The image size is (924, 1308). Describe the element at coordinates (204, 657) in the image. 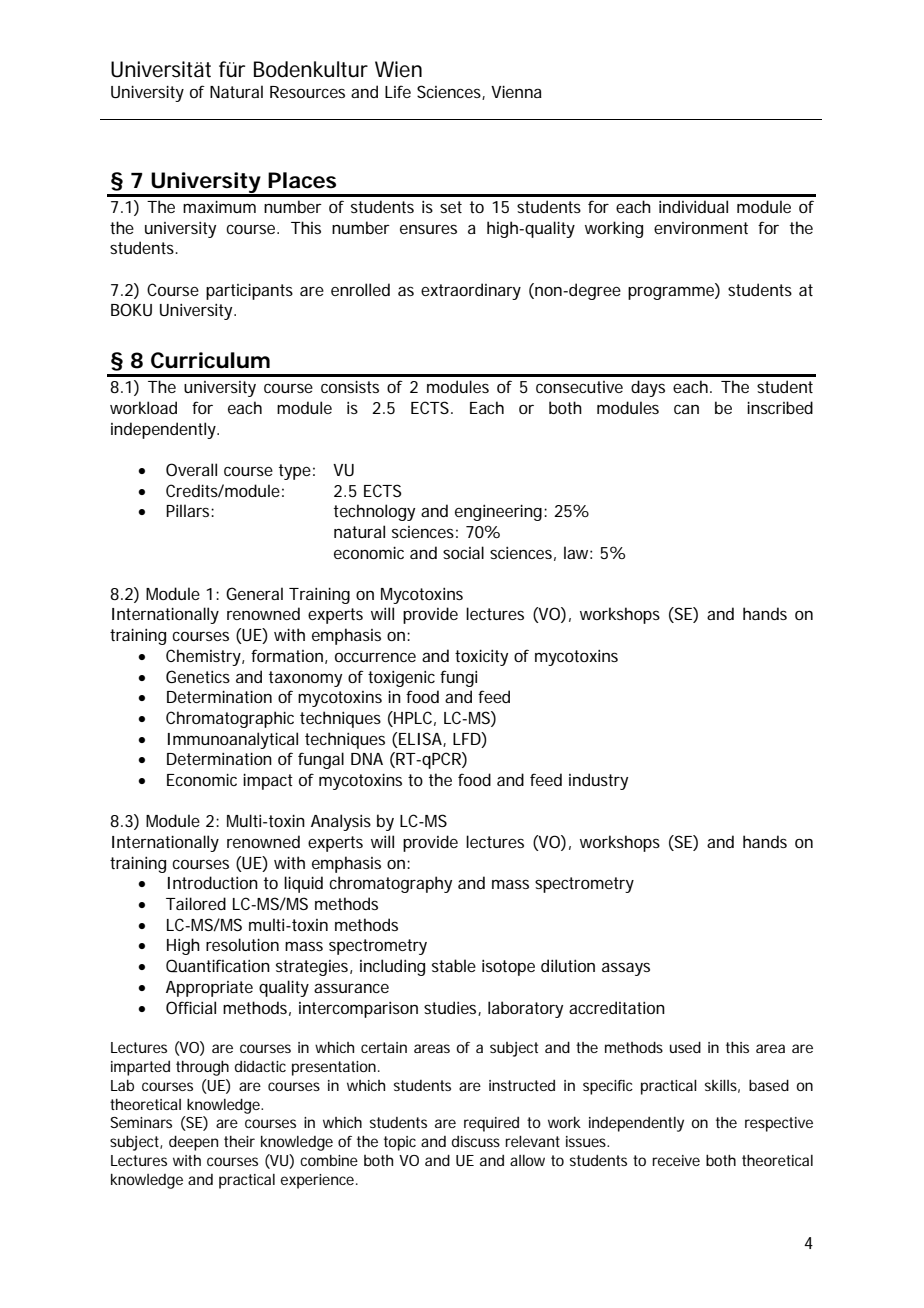

I see `Chemistry` at that location.
